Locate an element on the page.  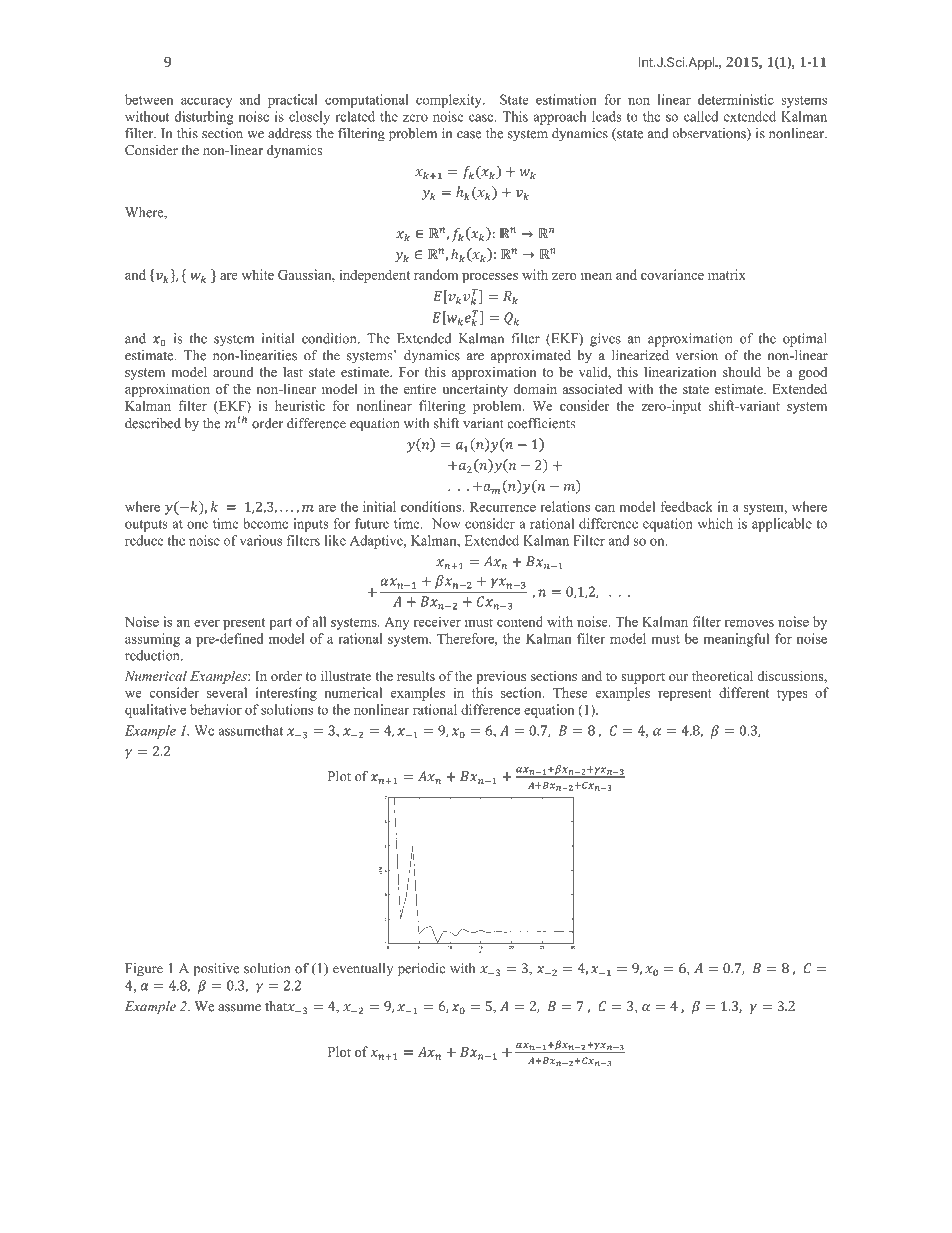
Now is located at coordinates (446, 523).
